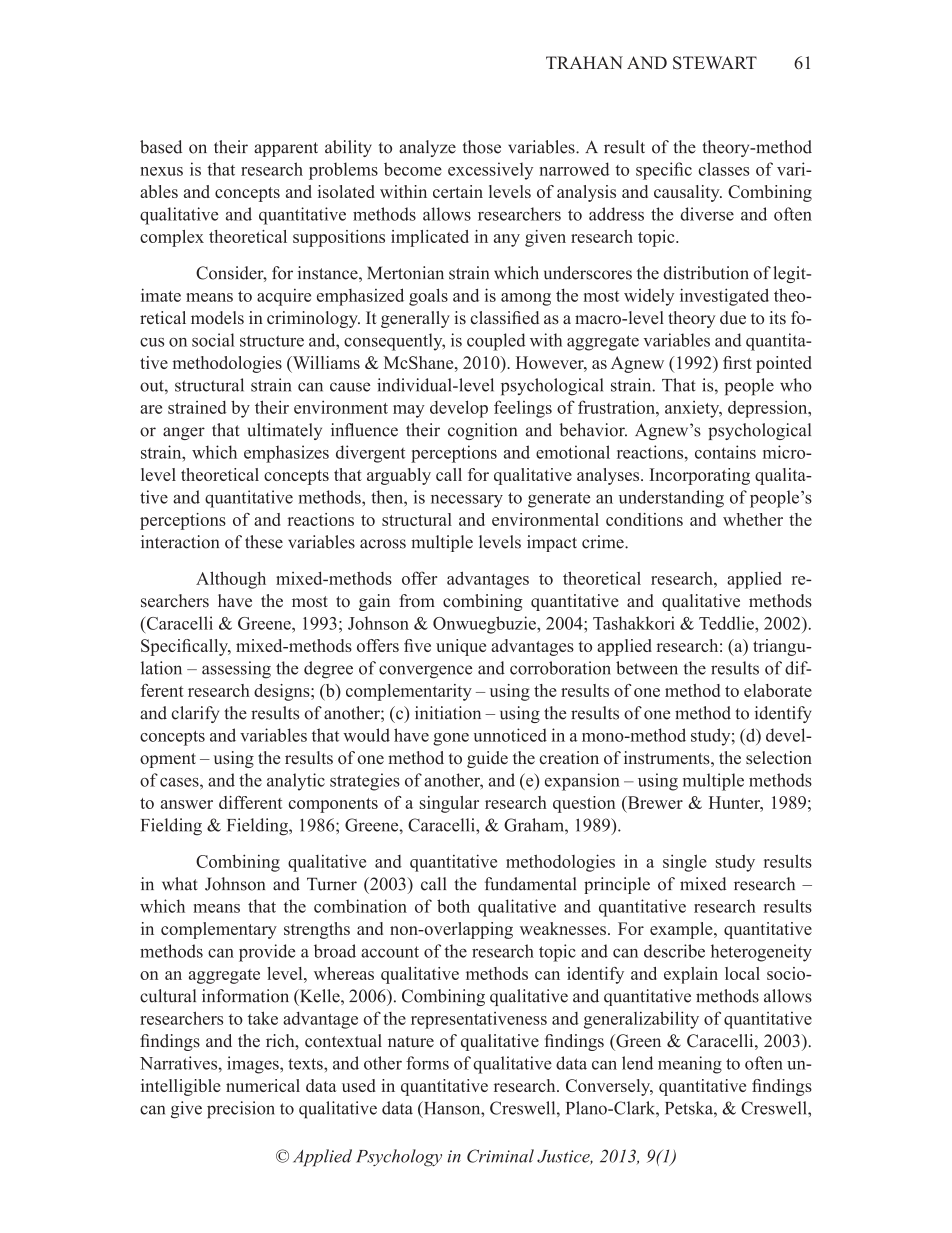 The height and width of the document is (1233, 952). Describe the element at coordinates (286, 149) in the document. I see `apparent` at that location.
